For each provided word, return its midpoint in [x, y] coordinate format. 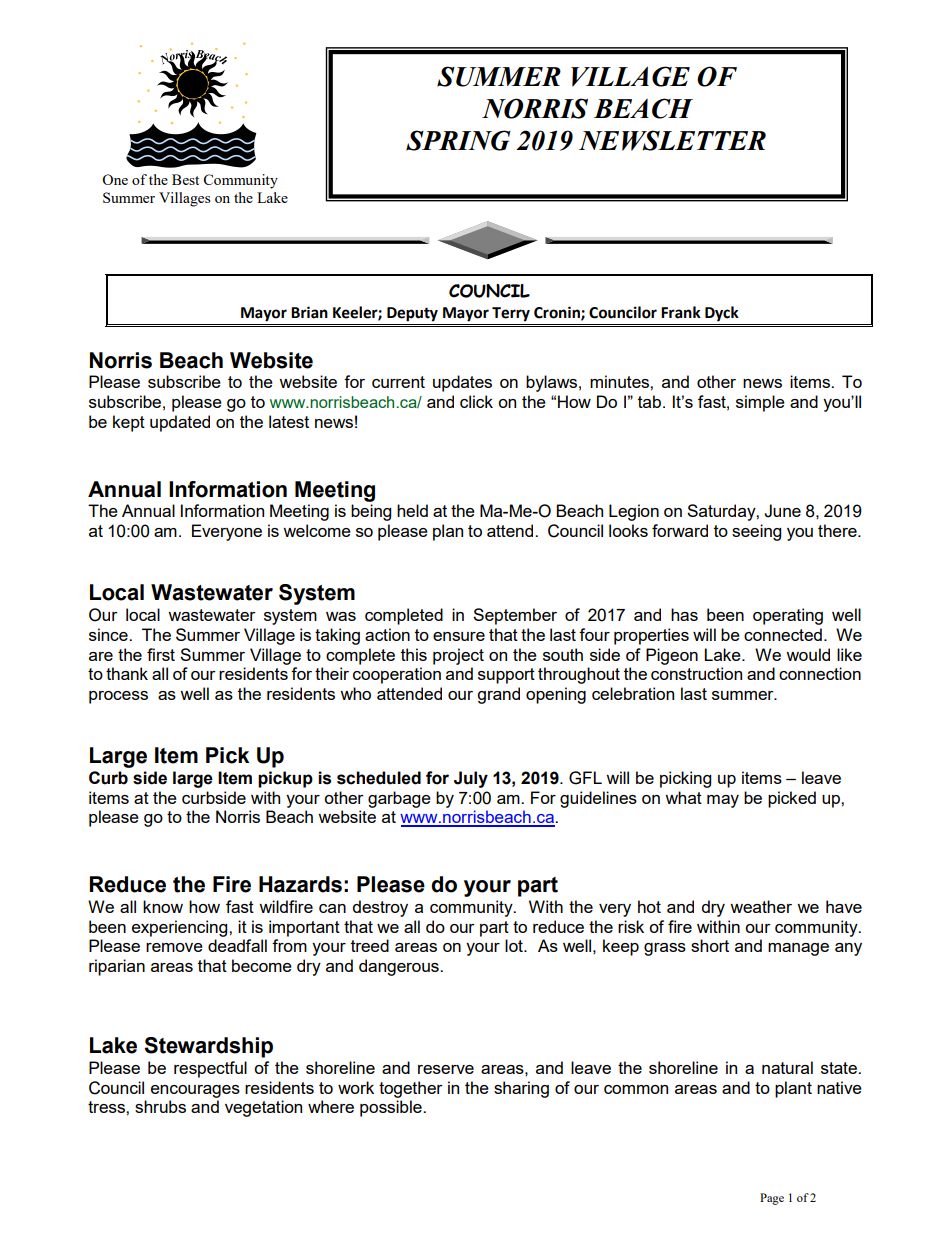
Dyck [722, 314]
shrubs [160, 1106]
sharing [521, 1089]
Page [772, 1199]
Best [185, 179]
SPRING [458, 140]
